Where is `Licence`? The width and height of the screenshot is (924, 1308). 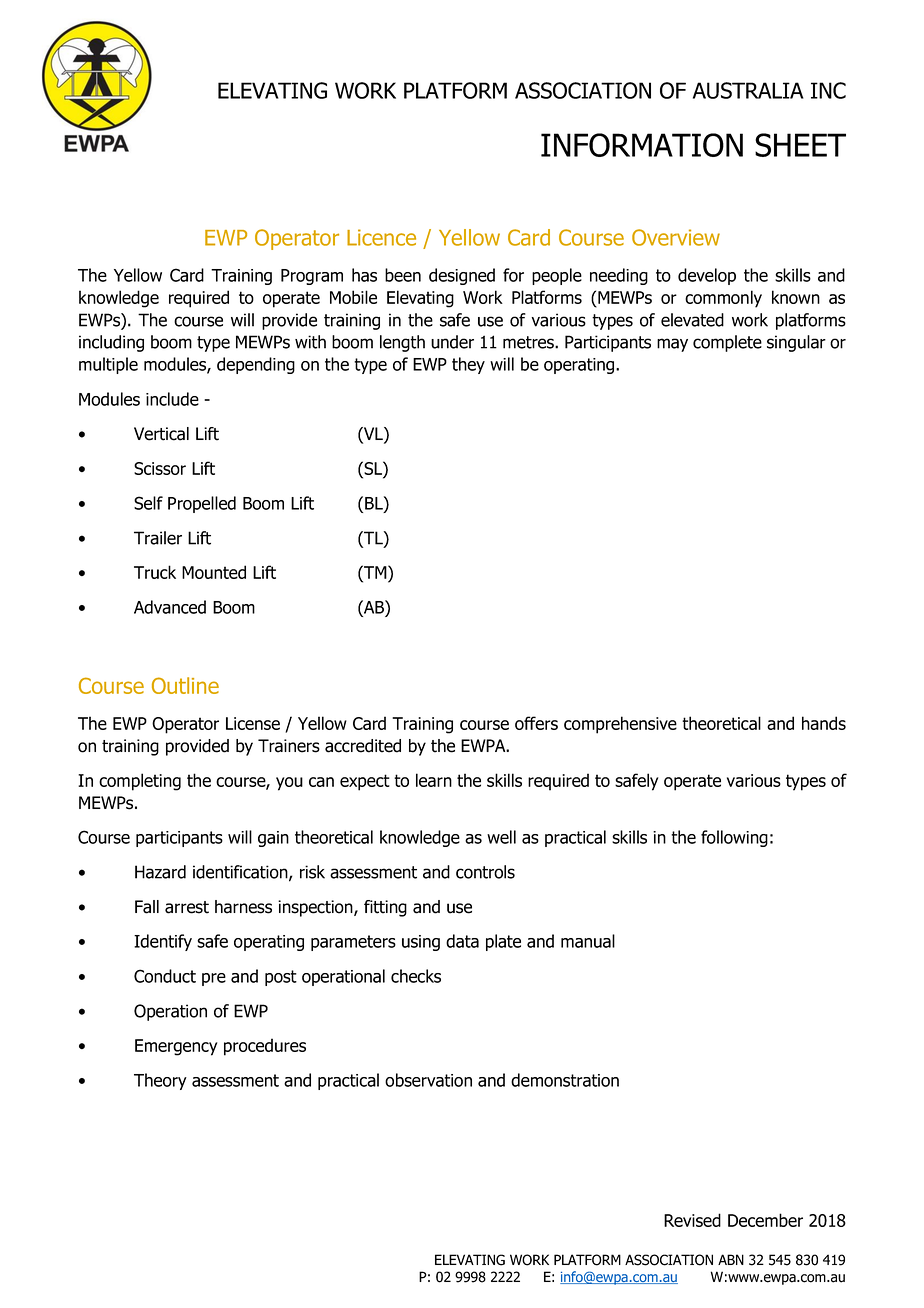 Licence is located at coordinates (381, 237).
